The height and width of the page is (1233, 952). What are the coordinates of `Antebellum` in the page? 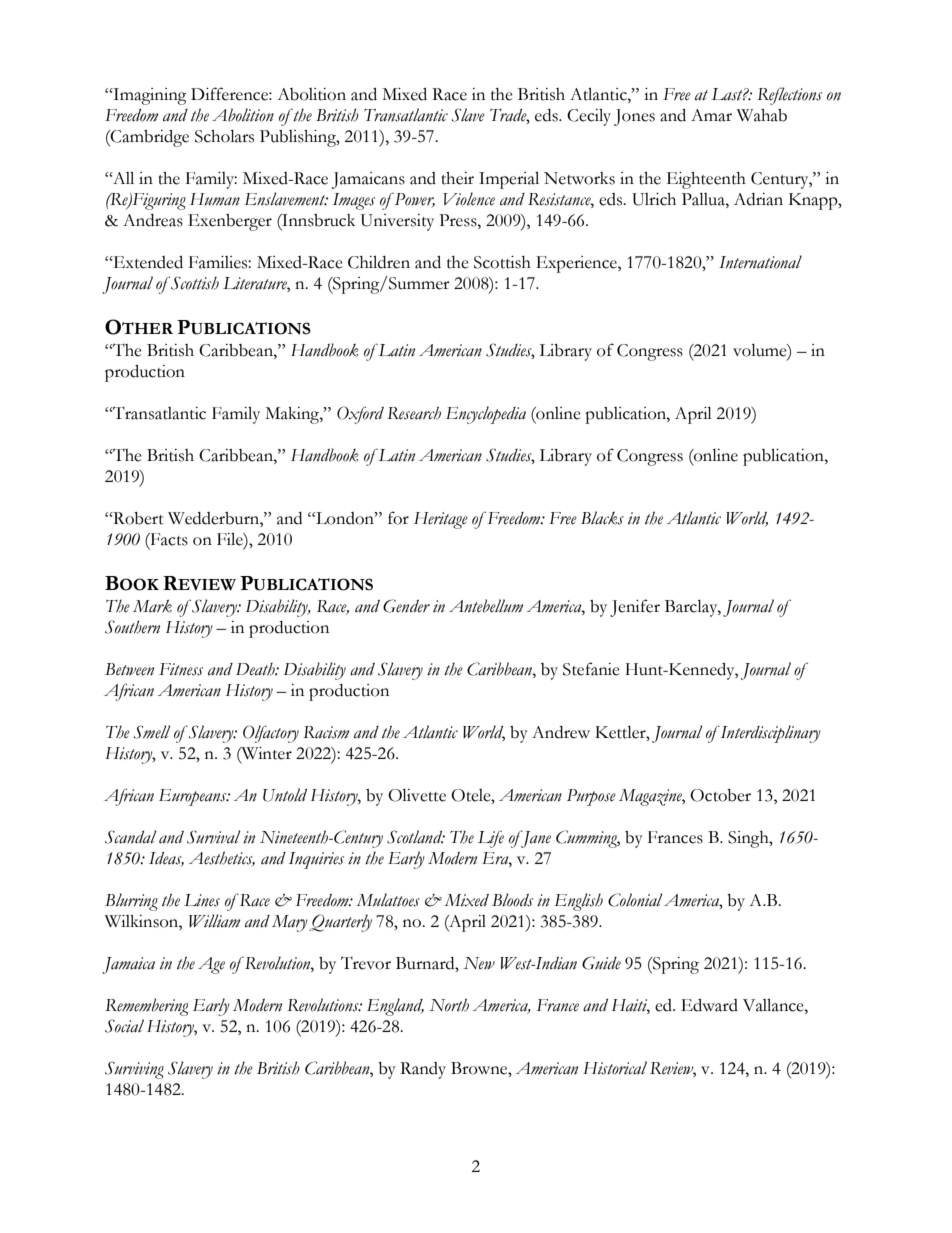 It's located at (486, 606).
